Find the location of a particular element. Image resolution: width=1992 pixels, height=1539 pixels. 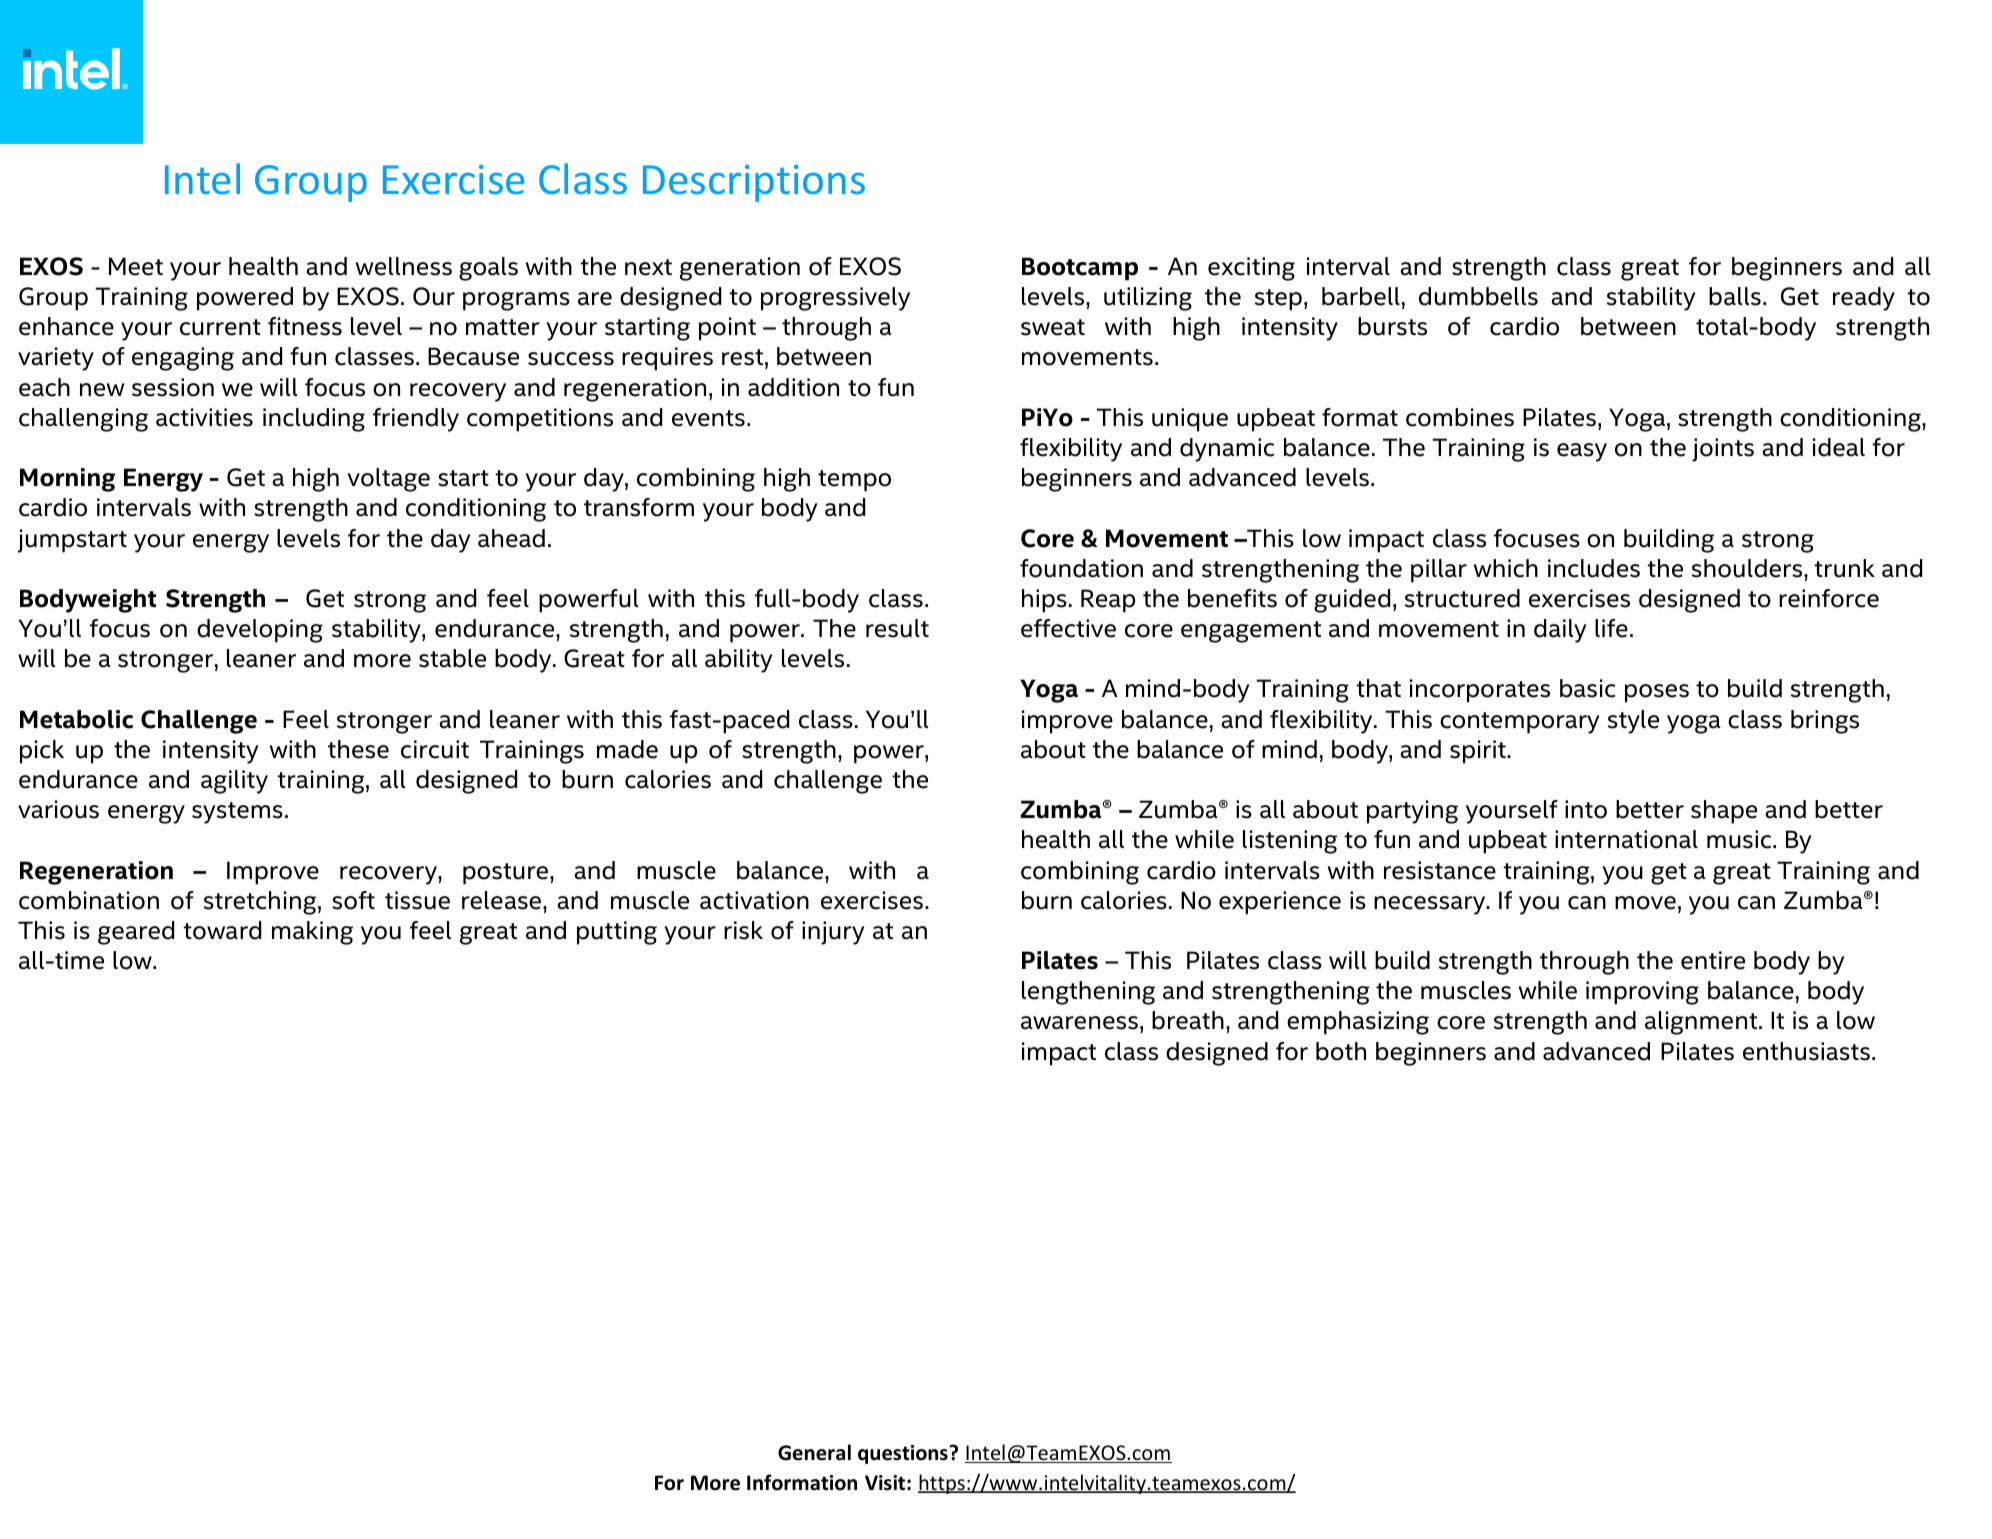

Bootcamp is located at coordinates (1080, 269).
